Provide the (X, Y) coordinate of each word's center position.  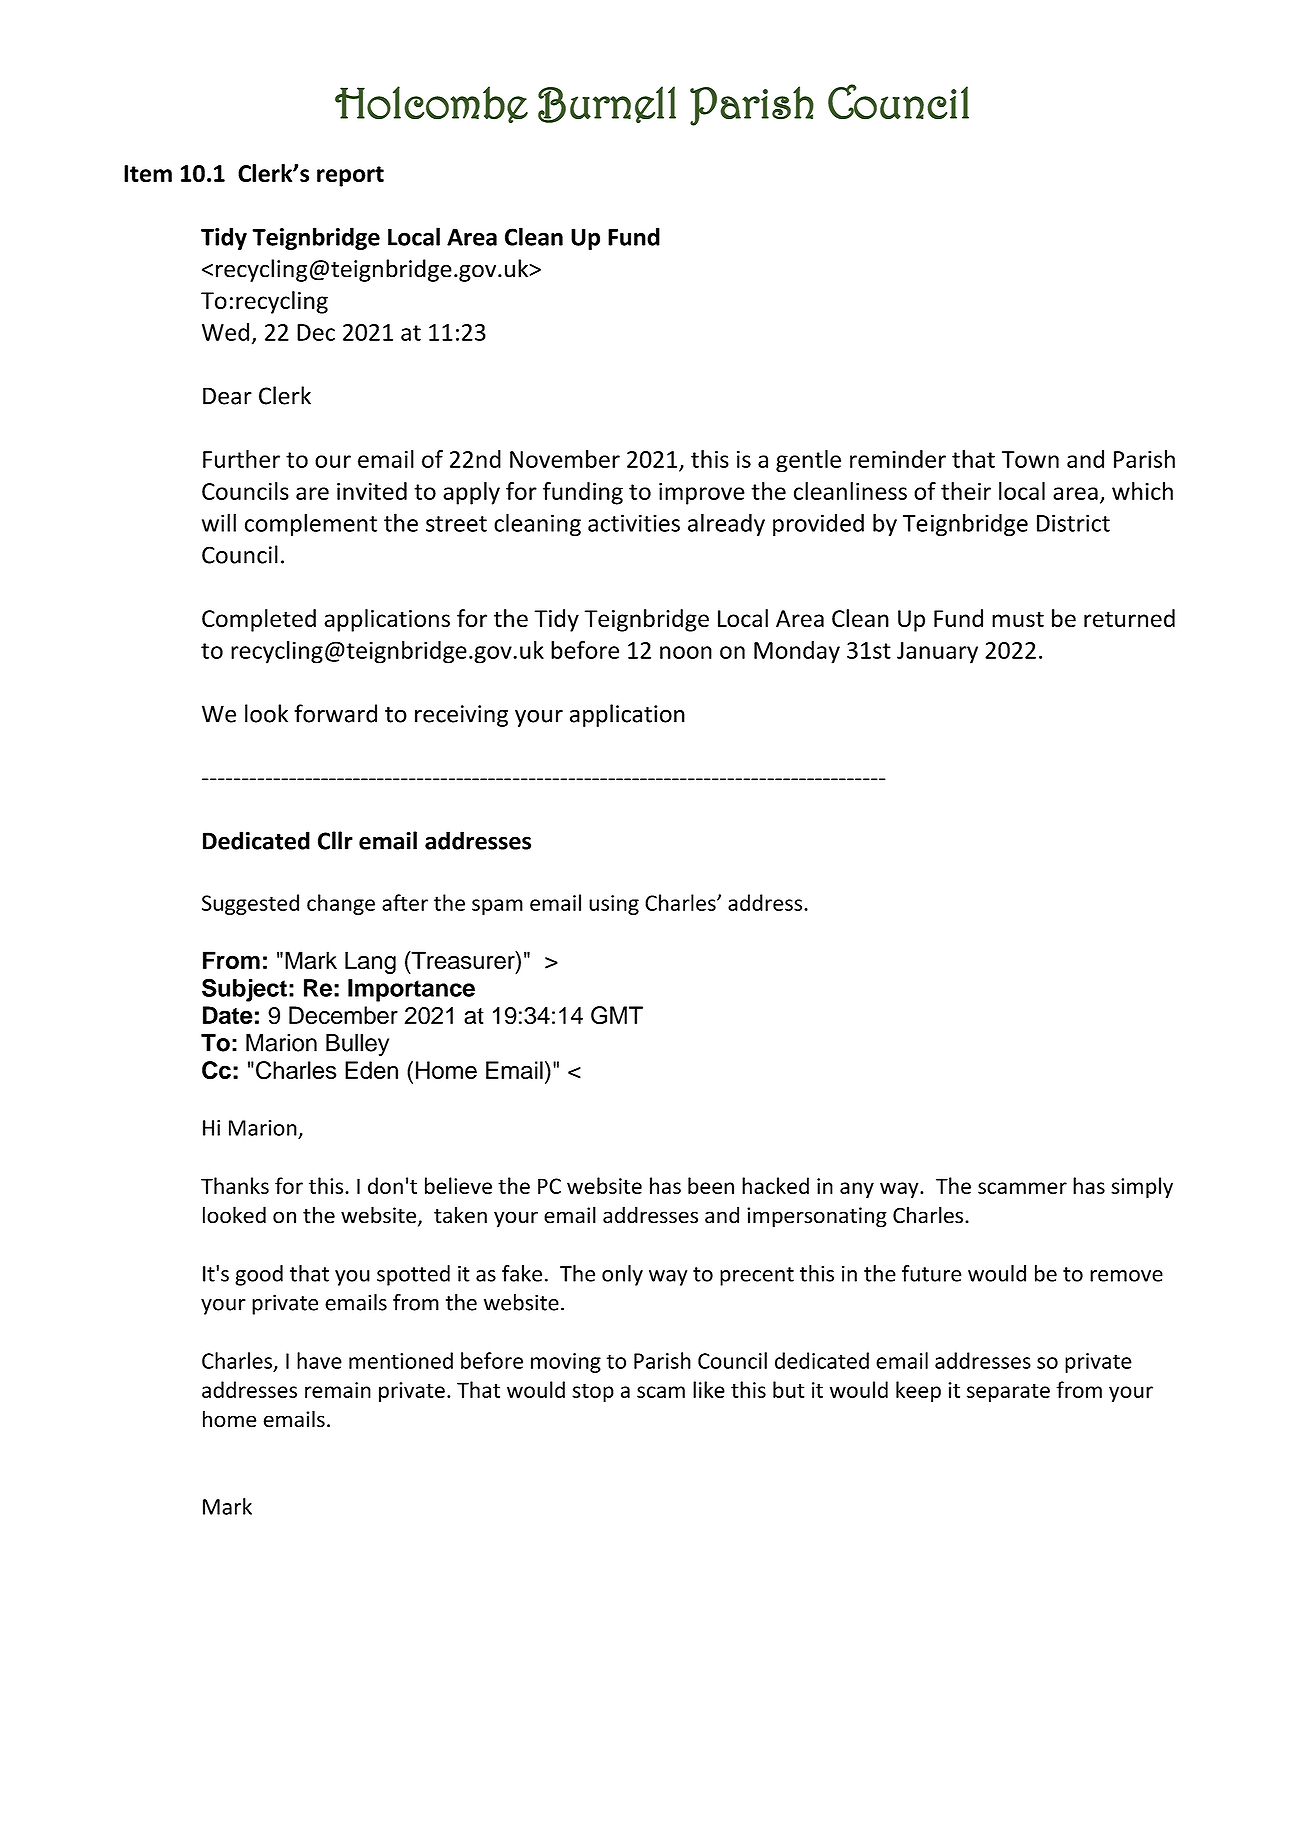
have (319, 1360)
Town (1030, 459)
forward (335, 713)
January (937, 653)
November (565, 459)
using (614, 905)
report (350, 176)
